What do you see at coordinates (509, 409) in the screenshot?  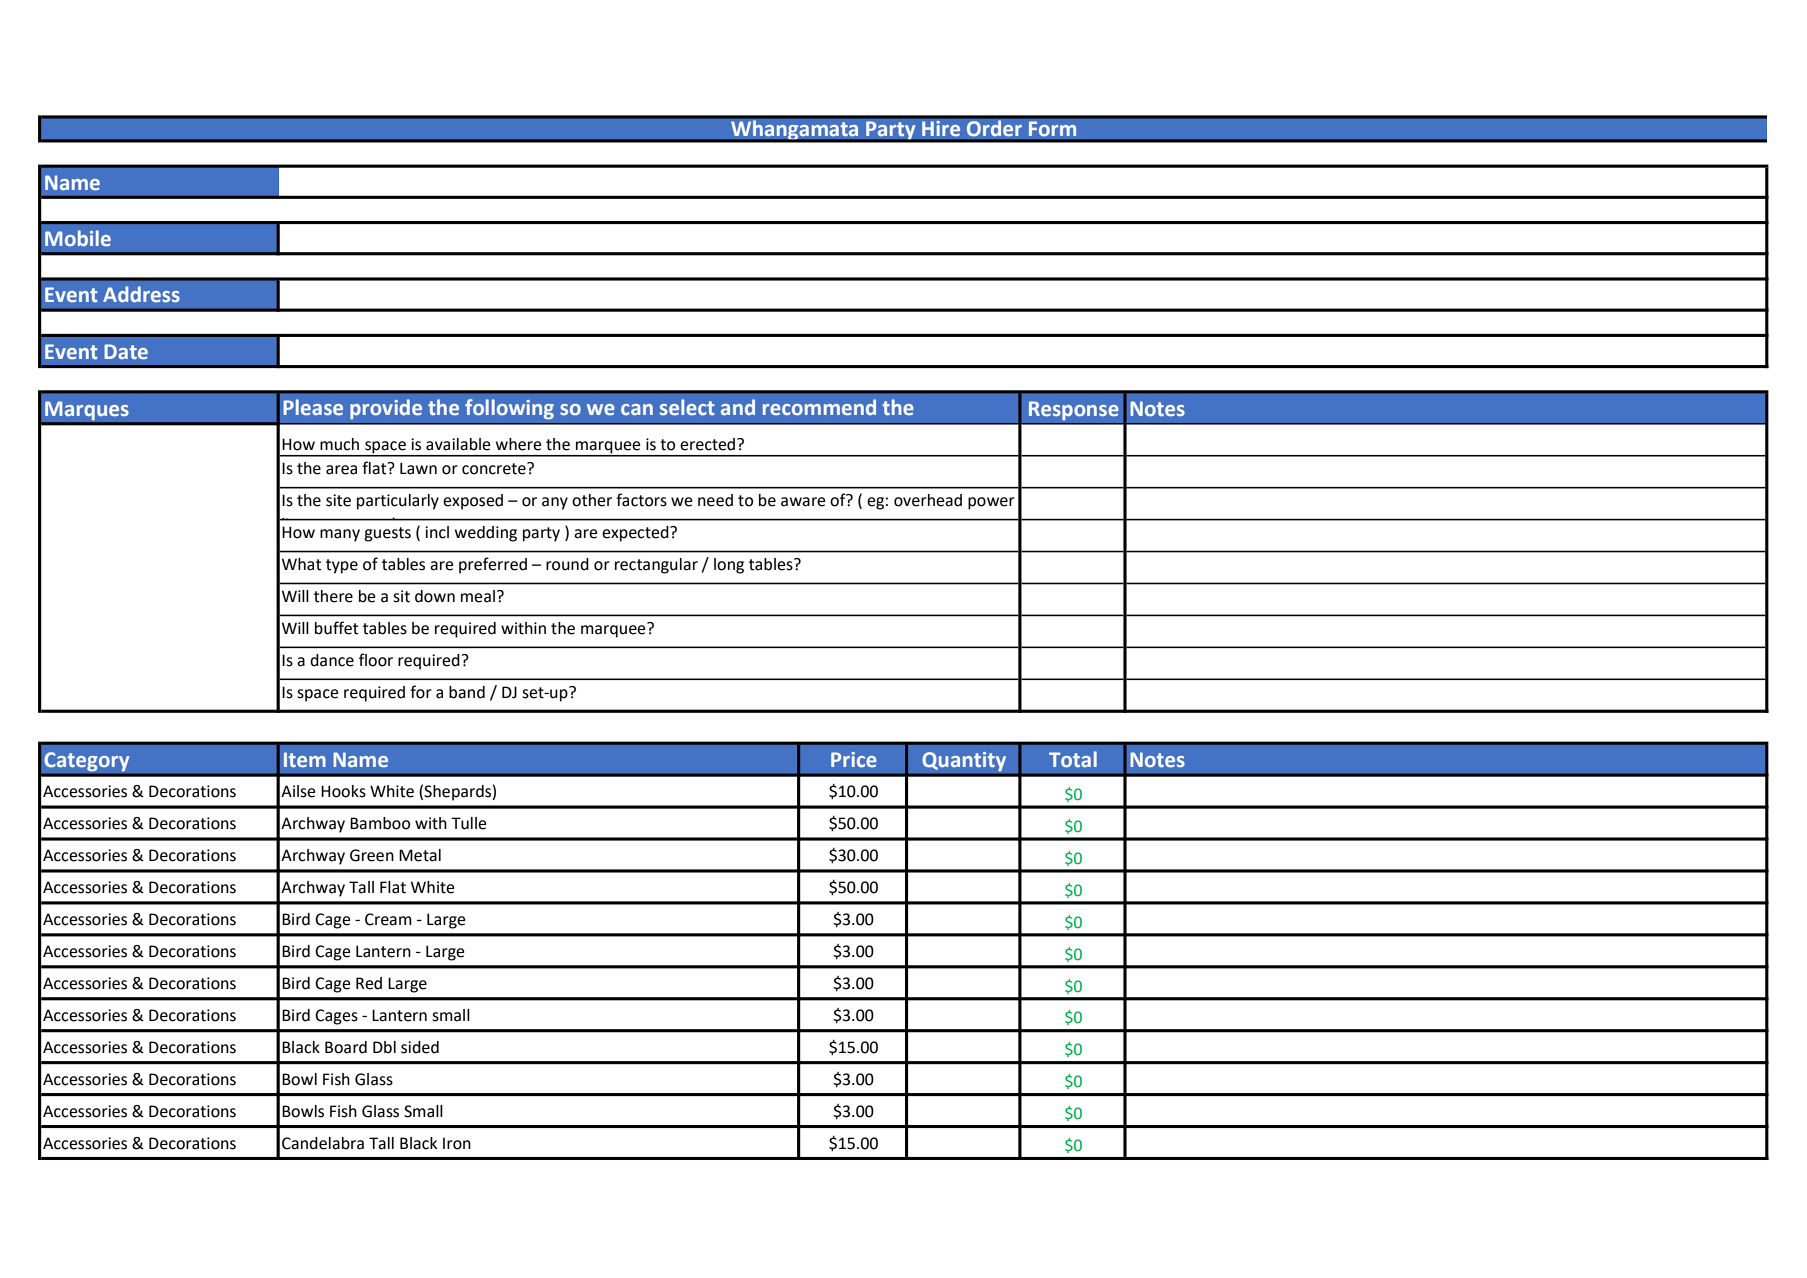 I see `following` at bounding box center [509, 409].
